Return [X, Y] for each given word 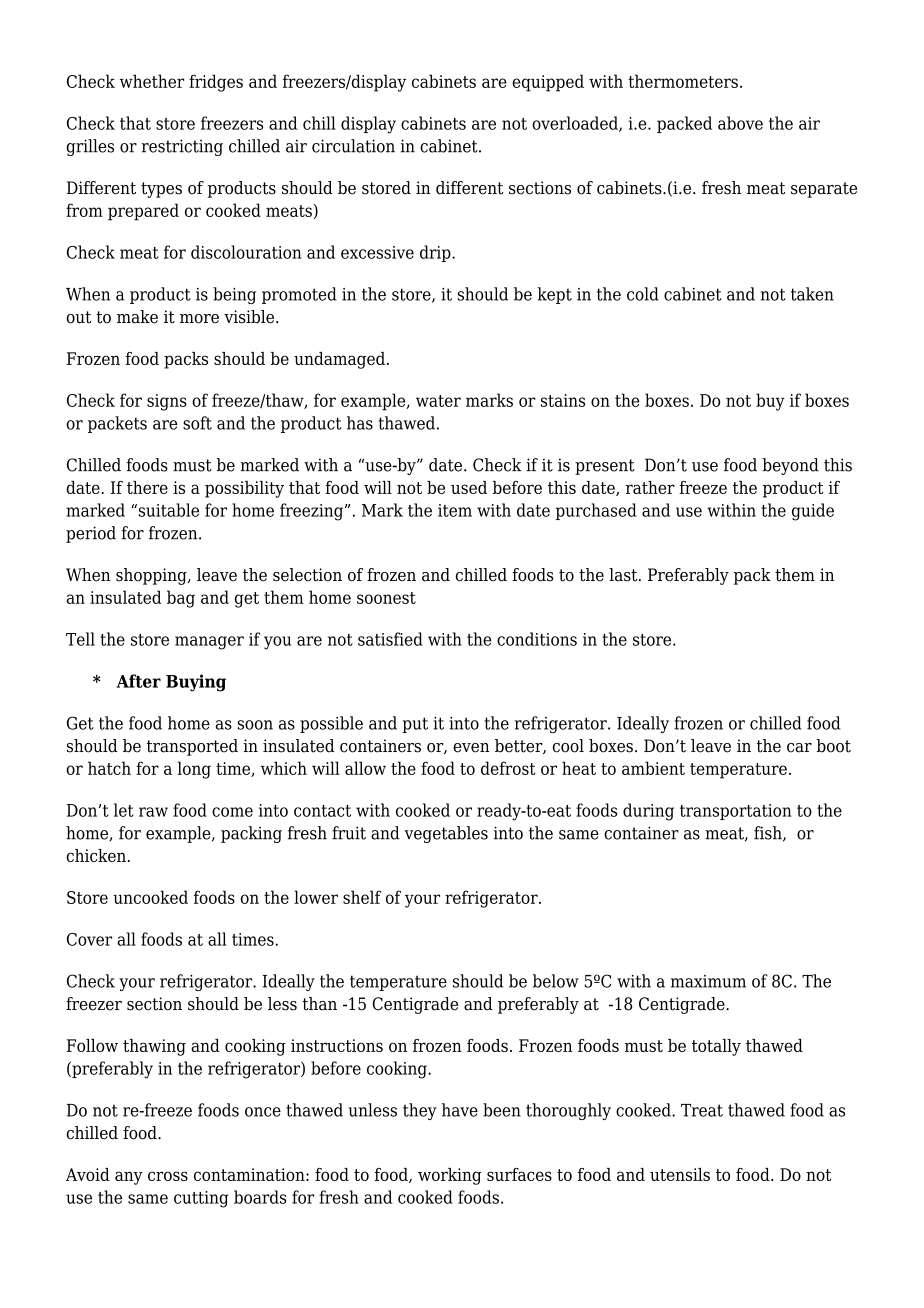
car [799, 748]
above [740, 123]
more [199, 319]
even [471, 748]
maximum [708, 981]
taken [812, 294]
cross [168, 1176]
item [455, 510]
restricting [182, 147]
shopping [152, 576]
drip [436, 253]
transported [192, 747]
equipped [548, 83]
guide [813, 512]
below [556, 981]
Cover [89, 939]
